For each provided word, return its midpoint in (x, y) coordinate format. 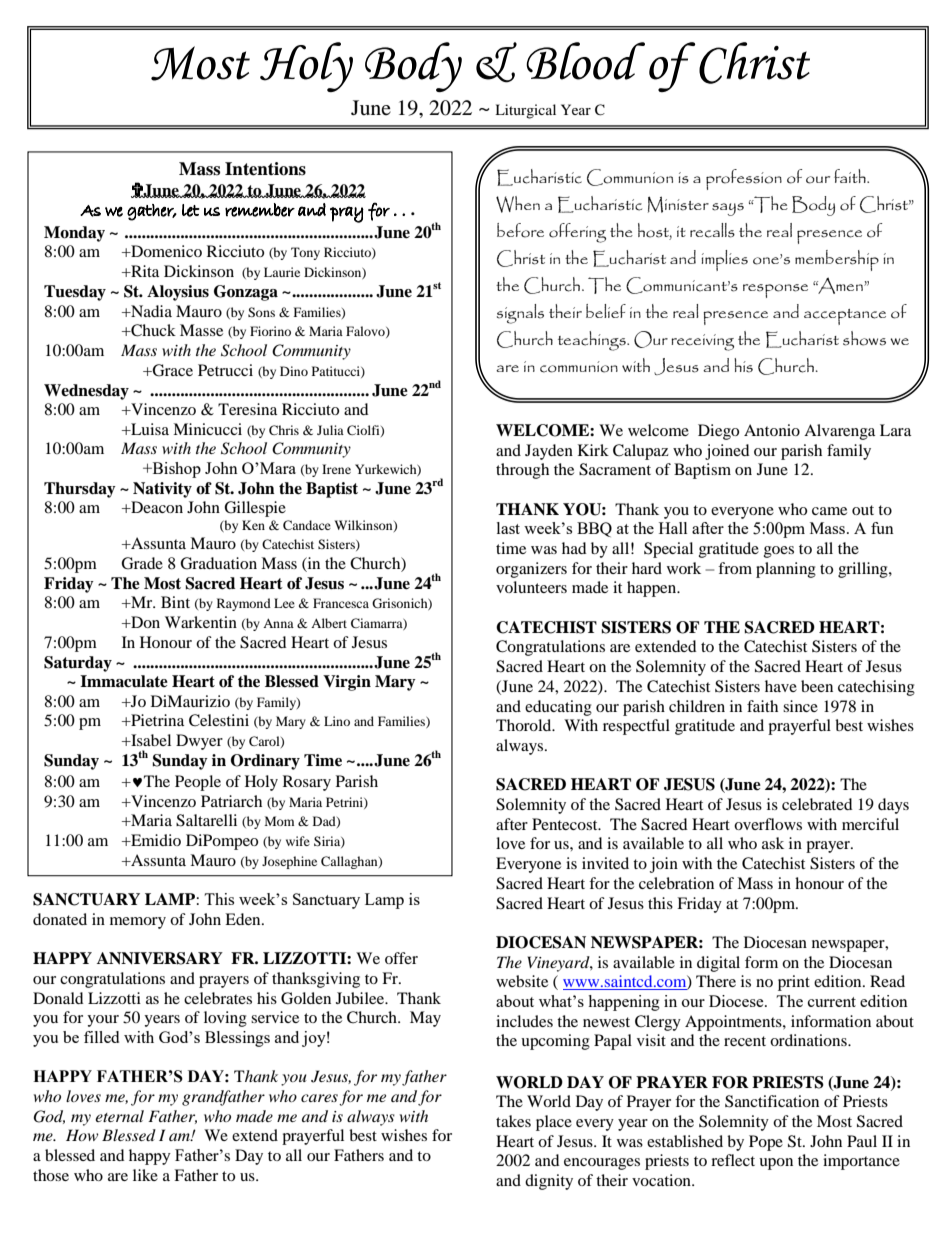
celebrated (817, 804)
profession (744, 179)
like (145, 1175)
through (522, 471)
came (829, 511)
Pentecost (566, 824)
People (198, 783)
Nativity (162, 490)
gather (151, 212)
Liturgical (525, 111)
